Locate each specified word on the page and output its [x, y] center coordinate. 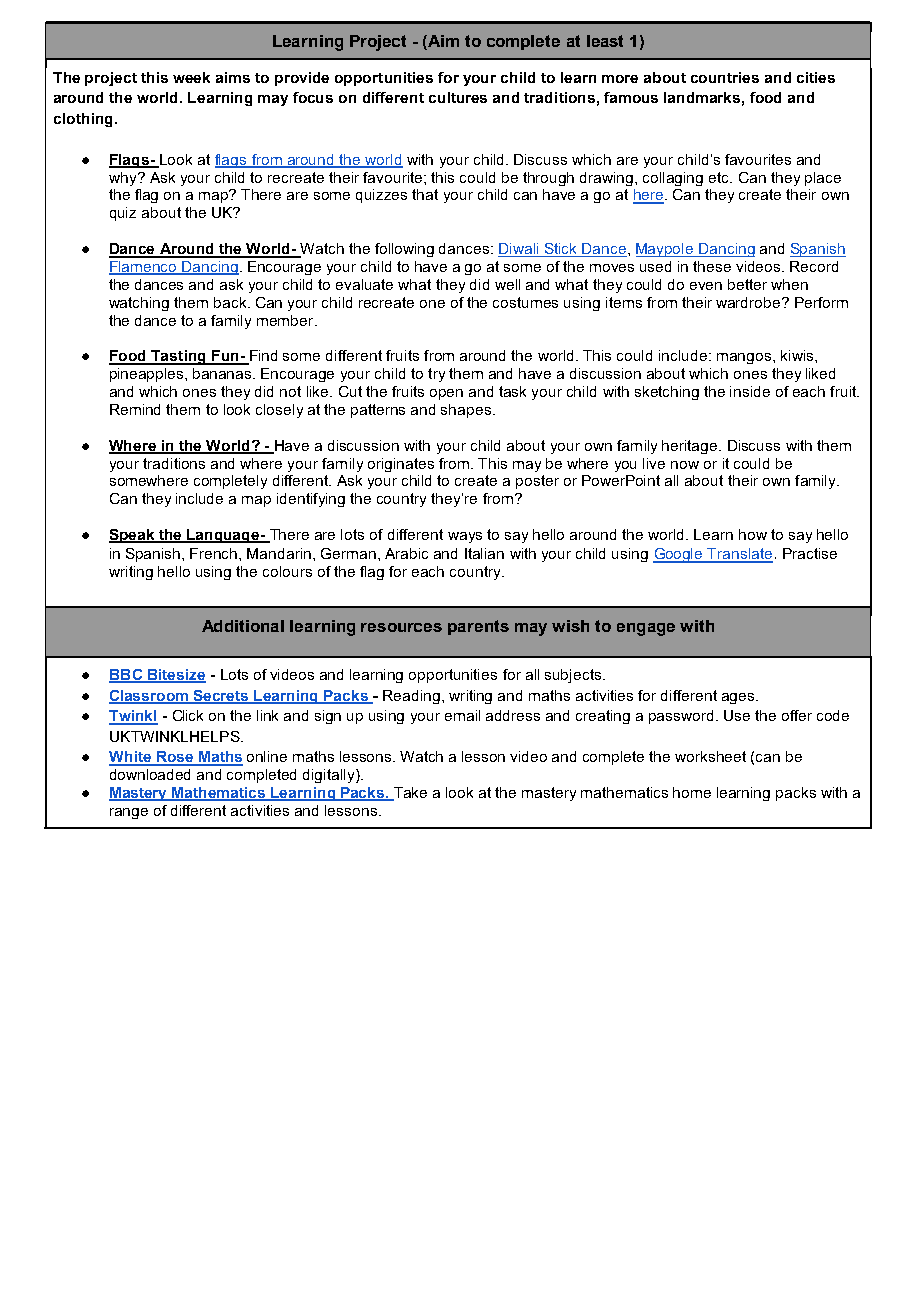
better [747, 284]
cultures [458, 97]
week [191, 77]
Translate [739, 555]
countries [725, 77]
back [231, 302]
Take [409, 794]
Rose [175, 758]
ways [465, 537]
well [507, 284]
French [215, 553]
